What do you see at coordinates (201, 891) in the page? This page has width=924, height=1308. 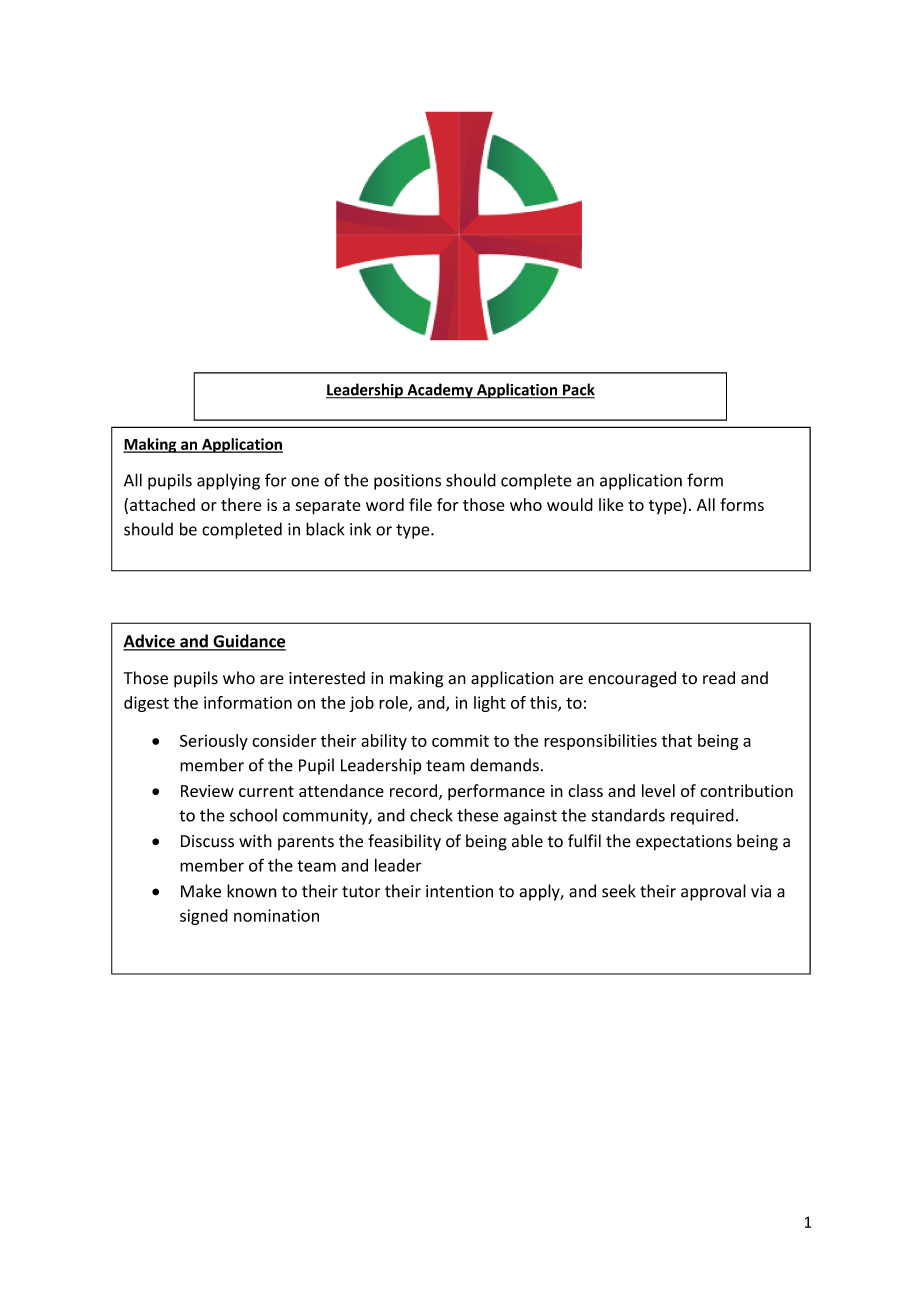 I see `Make` at bounding box center [201, 891].
